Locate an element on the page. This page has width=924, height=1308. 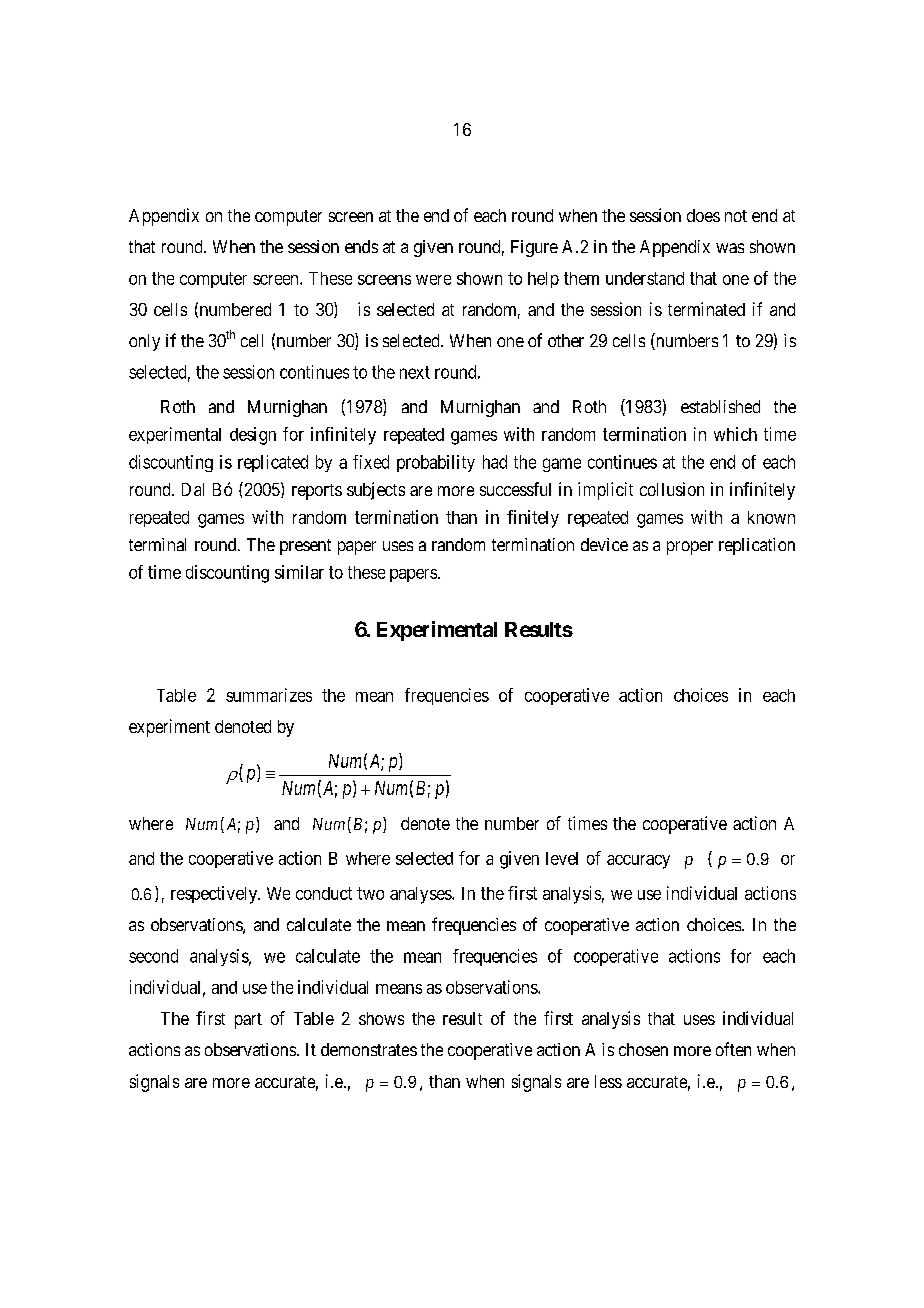
analyses is located at coordinates (421, 895).
